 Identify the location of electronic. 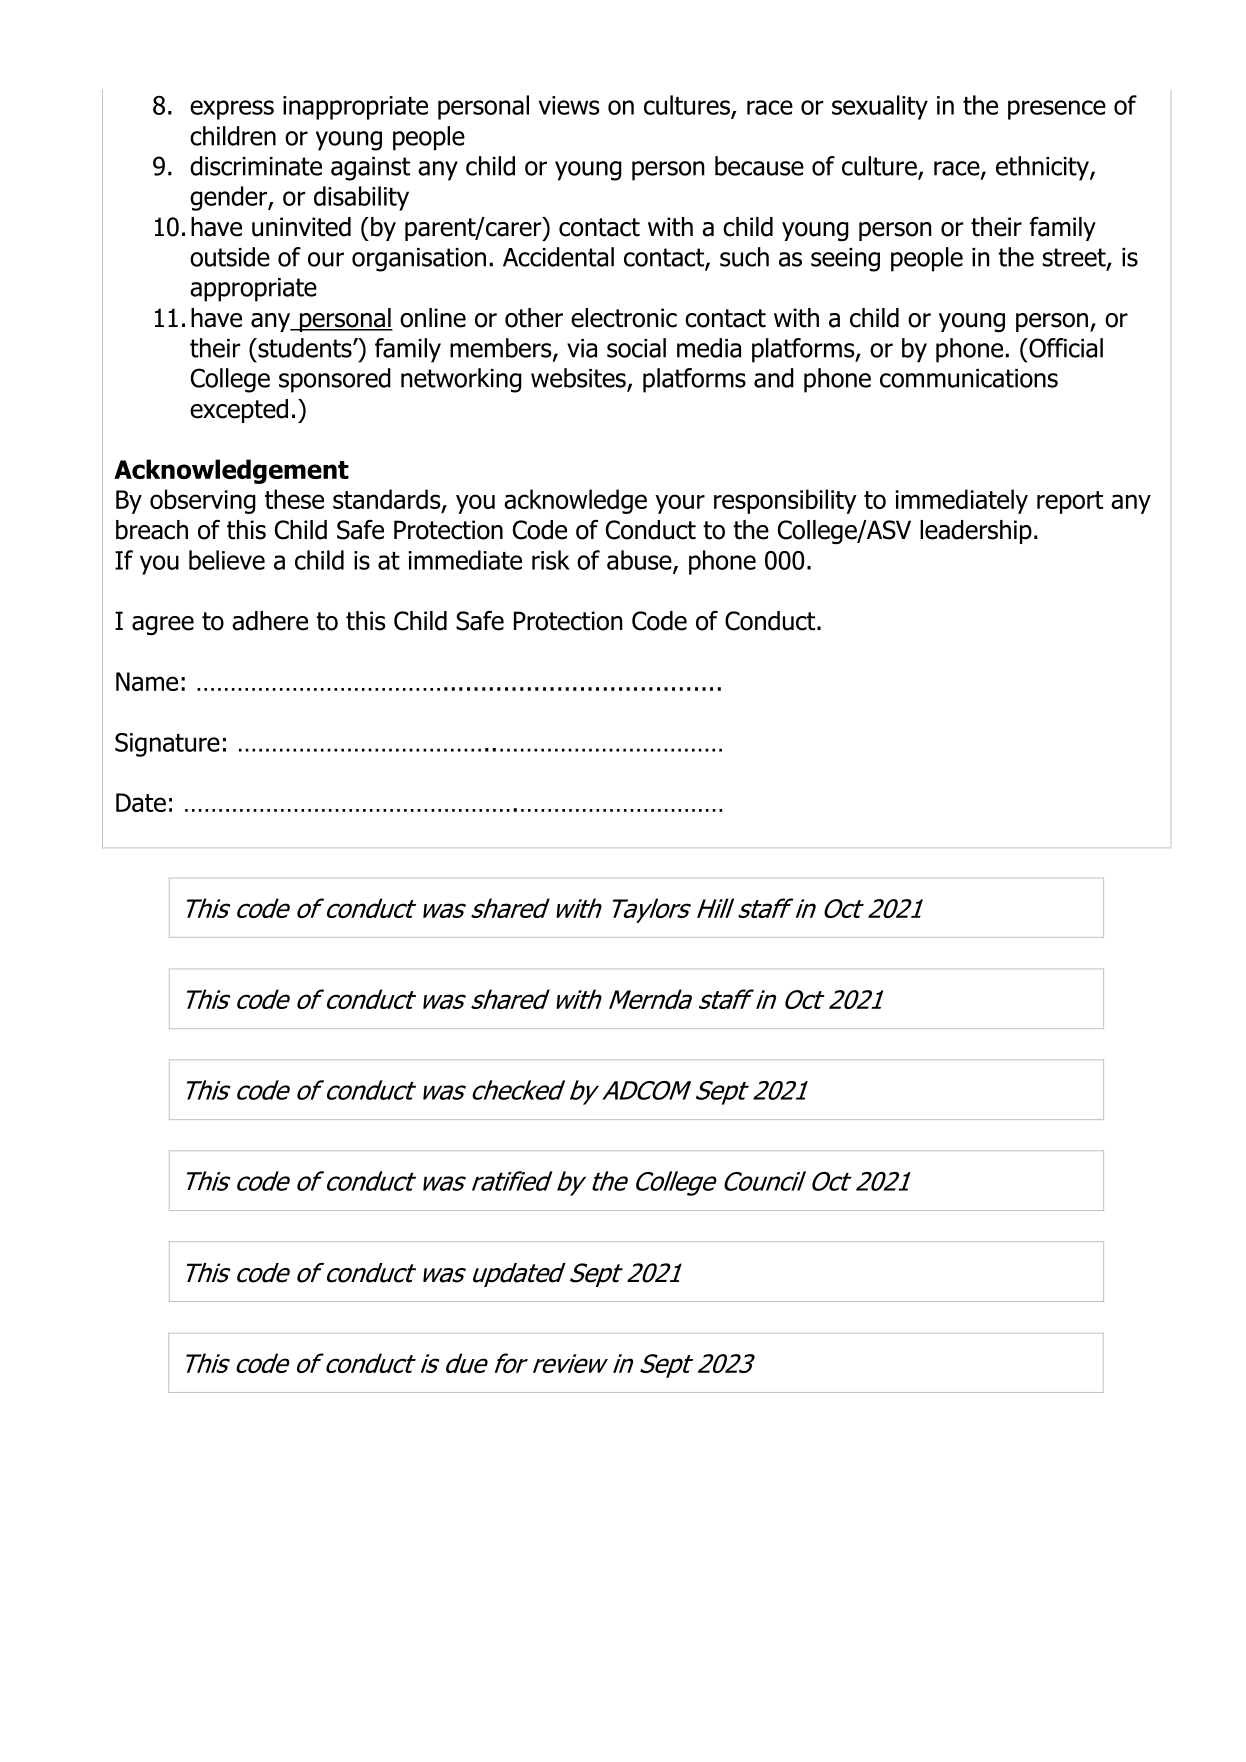
(624, 318).
